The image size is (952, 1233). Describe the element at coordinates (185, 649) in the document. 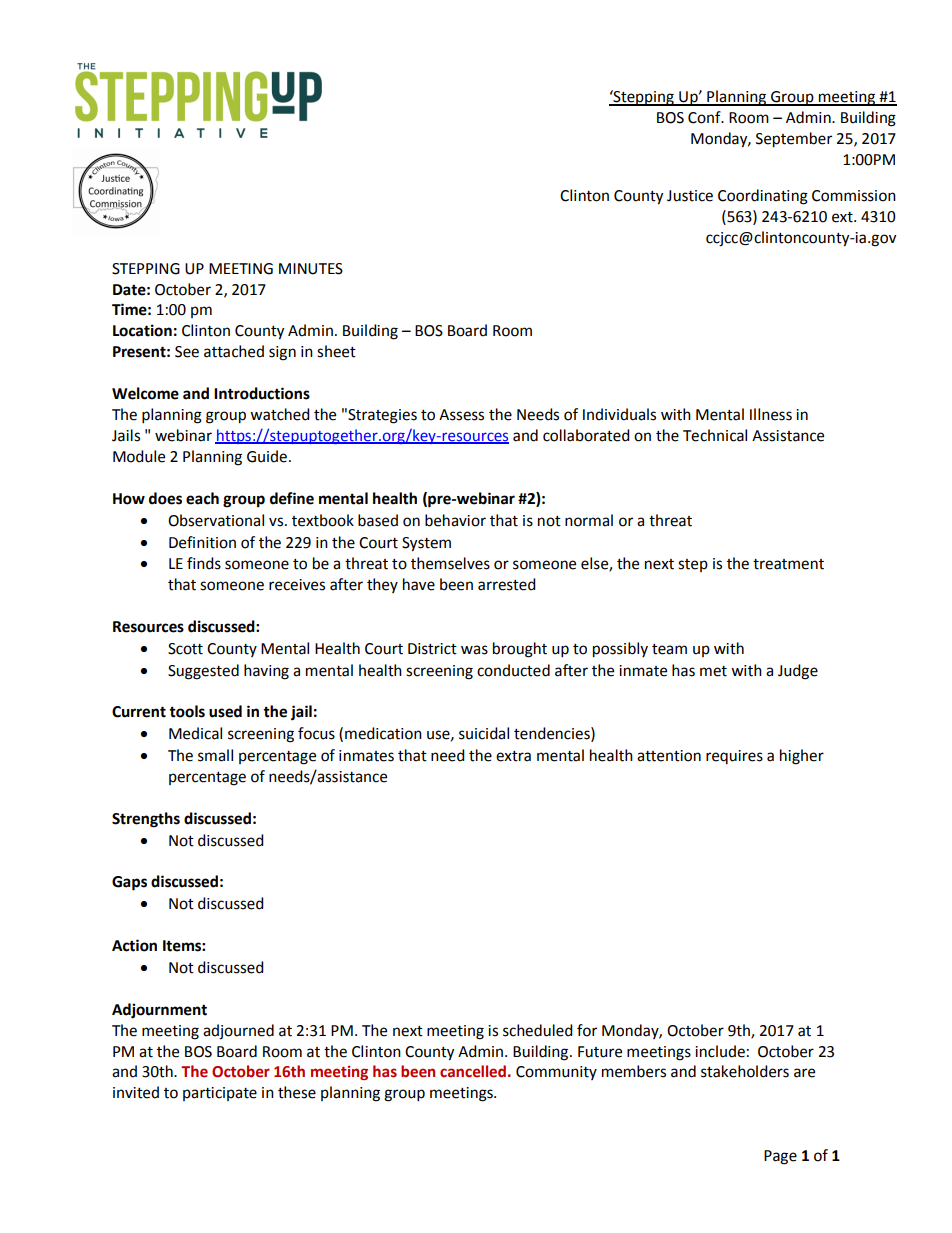

I see `Scott` at that location.
